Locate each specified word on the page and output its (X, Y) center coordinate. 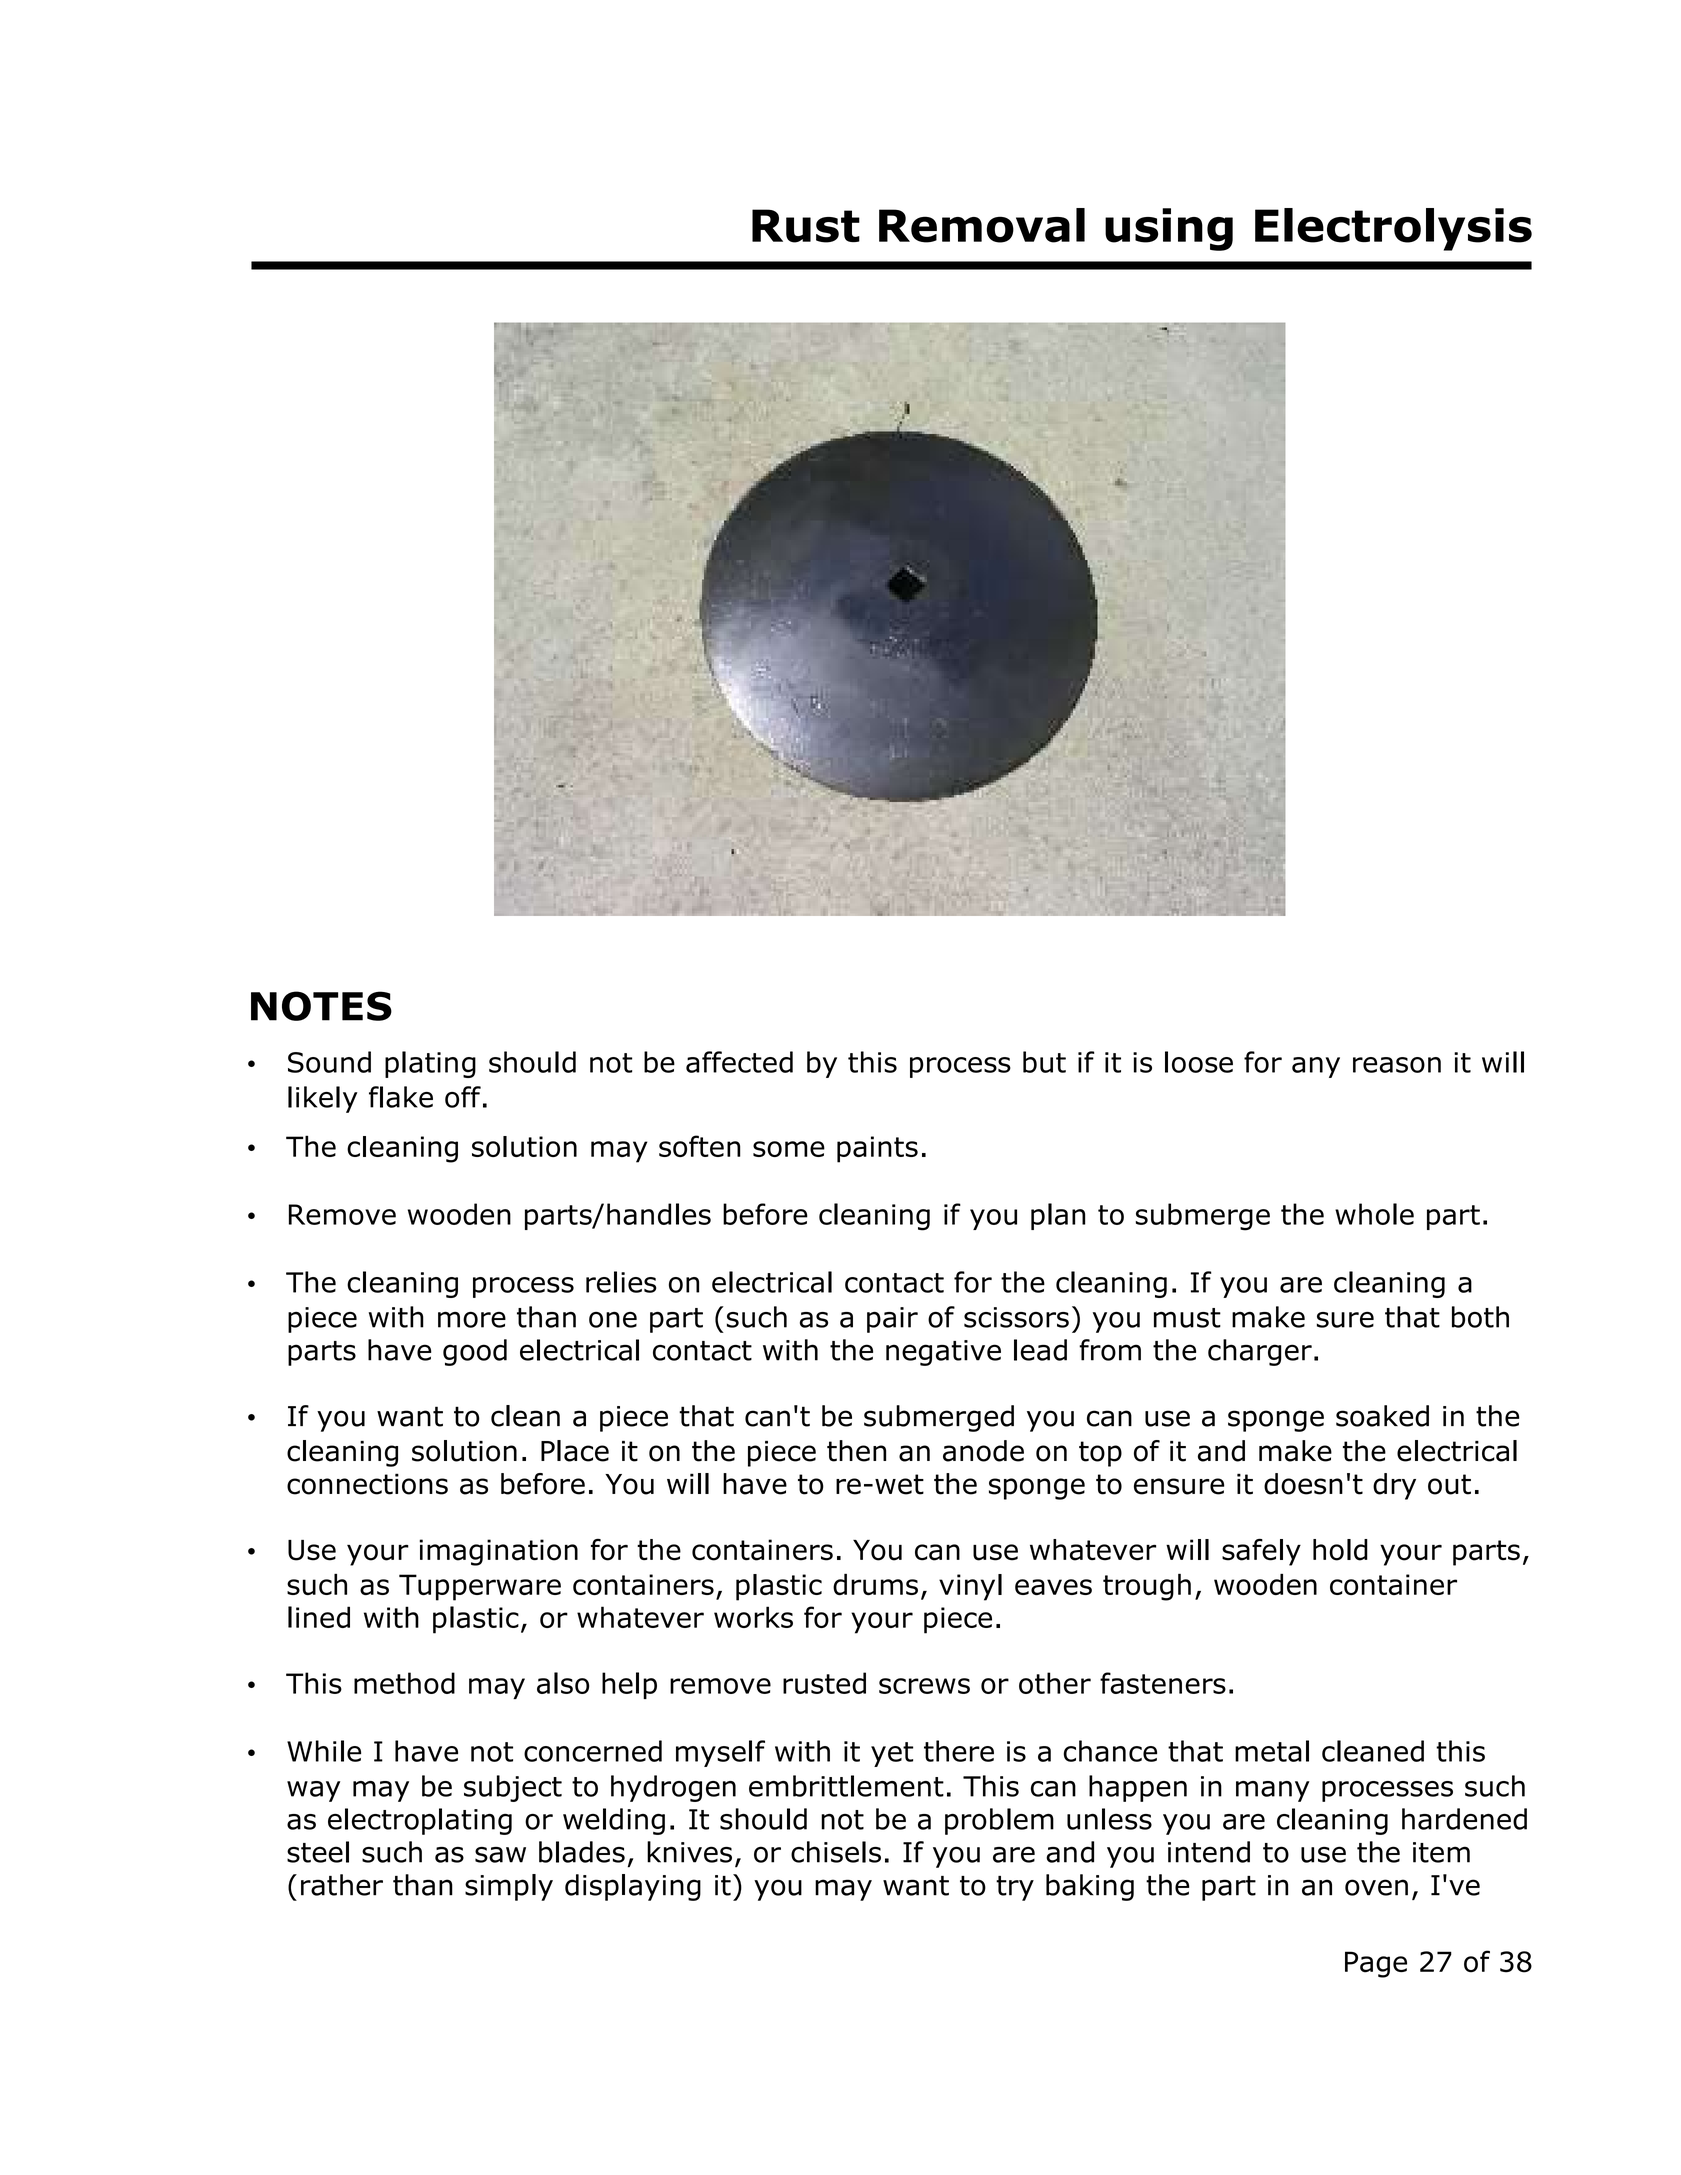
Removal (982, 225)
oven (1376, 1887)
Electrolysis (1393, 229)
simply (509, 1887)
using (1169, 229)
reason (1397, 1065)
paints (877, 1149)
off (463, 1097)
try (1015, 1888)
